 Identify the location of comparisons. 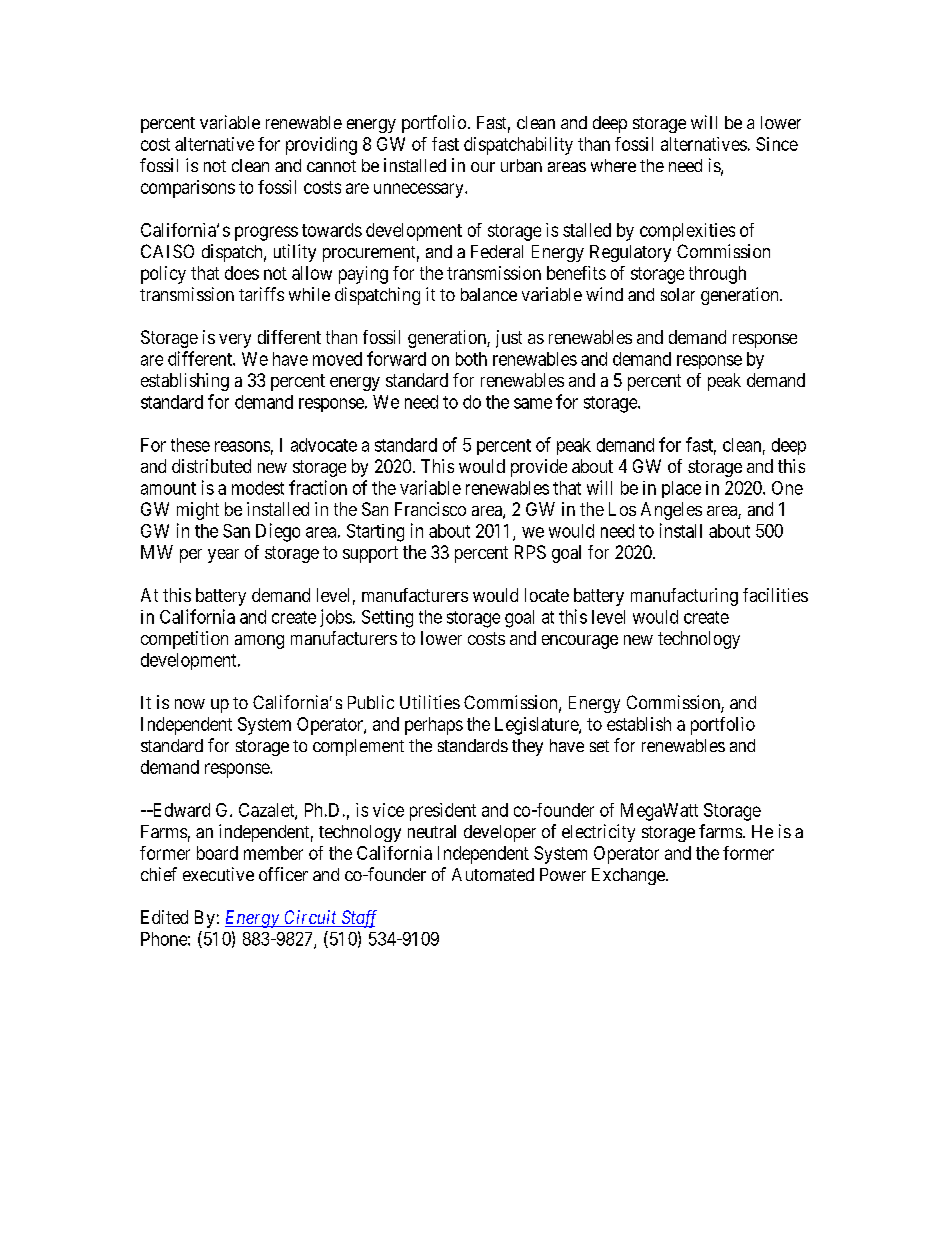
(188, 189).
